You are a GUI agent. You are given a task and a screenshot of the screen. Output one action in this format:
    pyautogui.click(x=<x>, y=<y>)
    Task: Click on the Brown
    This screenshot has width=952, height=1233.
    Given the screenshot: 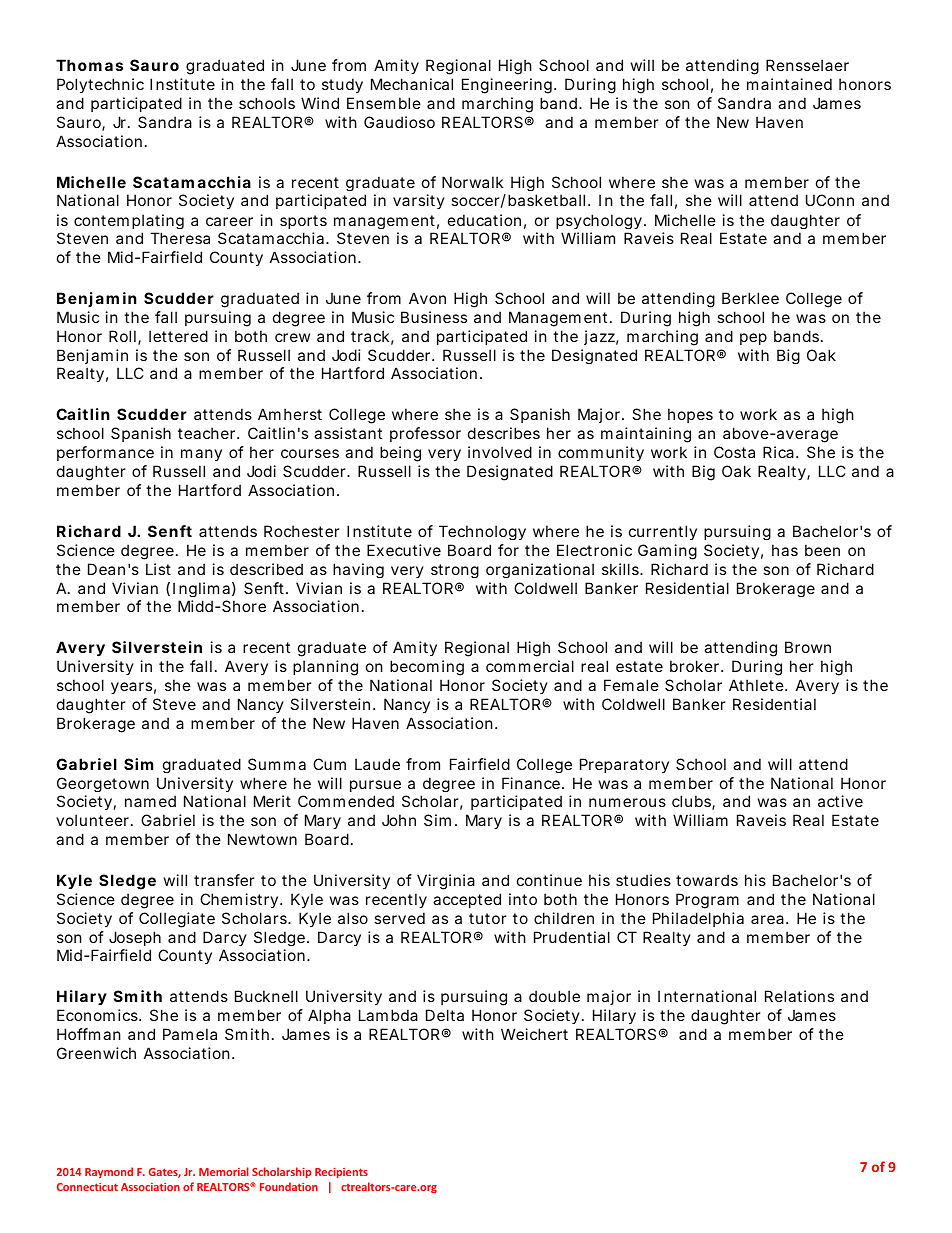 What is the action you would take?
    pyautogui.click(x=808, y=647)
